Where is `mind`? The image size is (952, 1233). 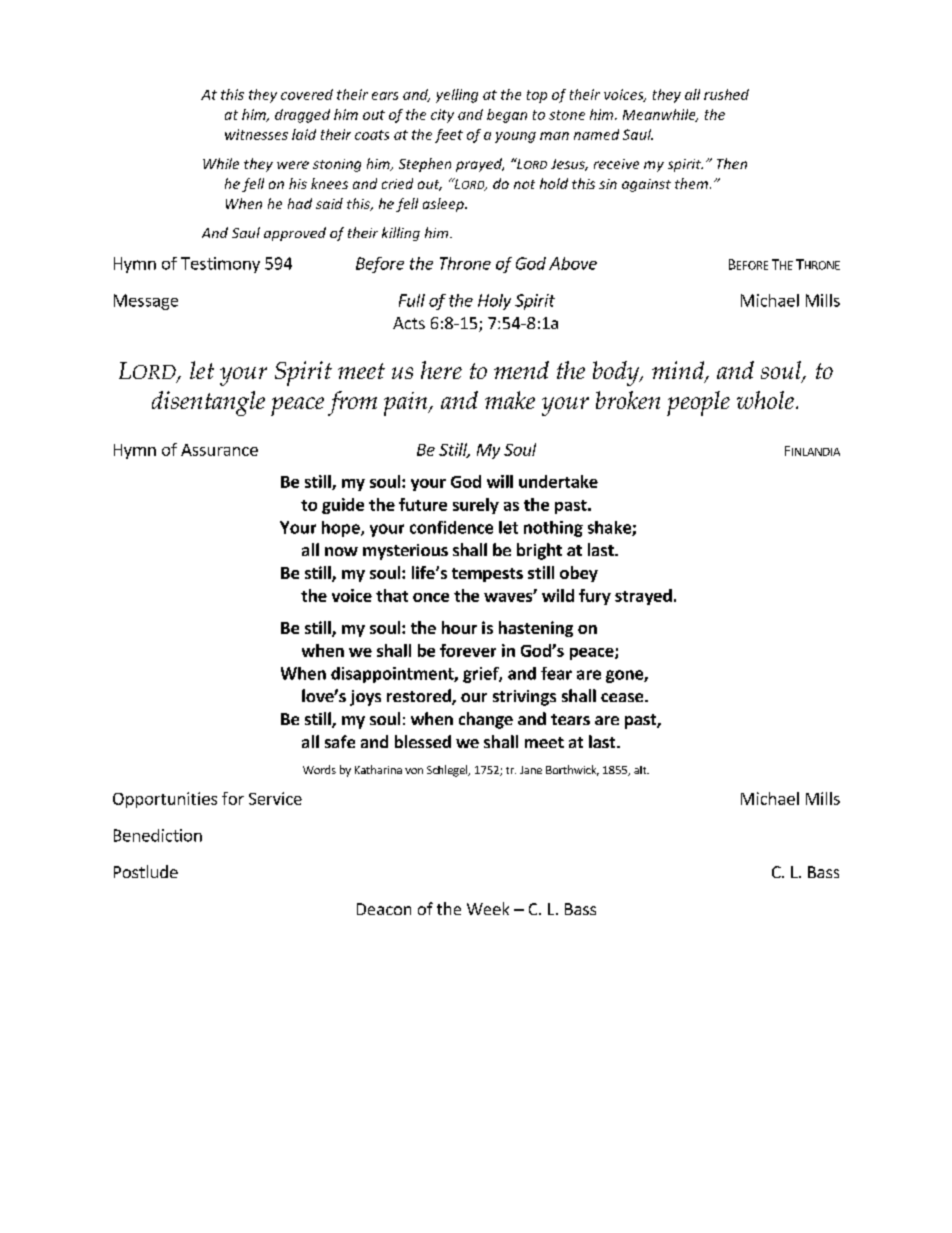 mind is located at coordinates (679, 371).
